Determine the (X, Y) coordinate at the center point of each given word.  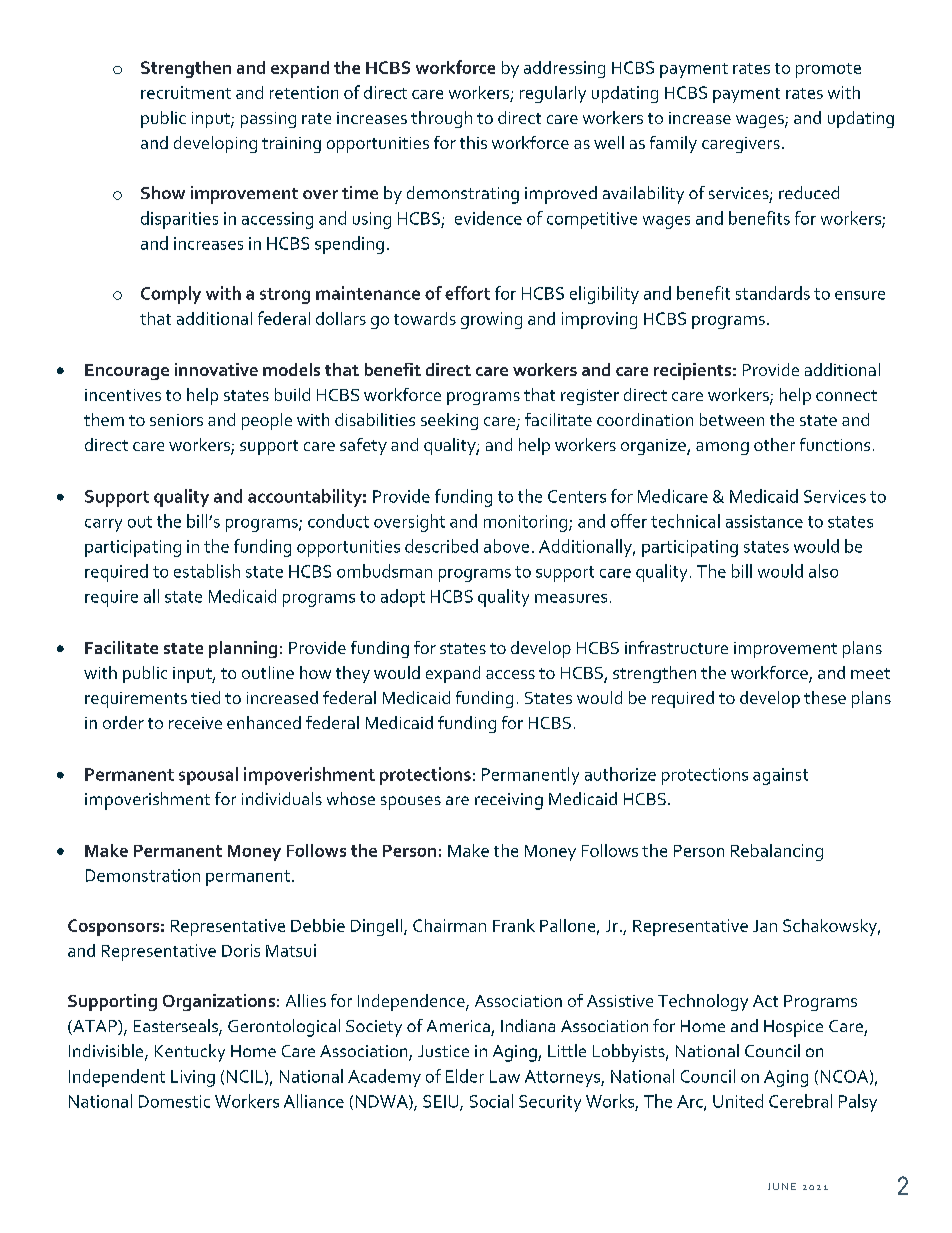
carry (103, 525)
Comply (171, 295)
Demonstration (143, 875)
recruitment (186, 92)
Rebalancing (777, 852)
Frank (514, 925)
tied (205, 697)
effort (467, 293)
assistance (764, 521)
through (441, 119)
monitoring (527, 523)
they (353, 674)
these (825, 697)
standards (773, 293)
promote (828, 70)
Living (193, 1078)
